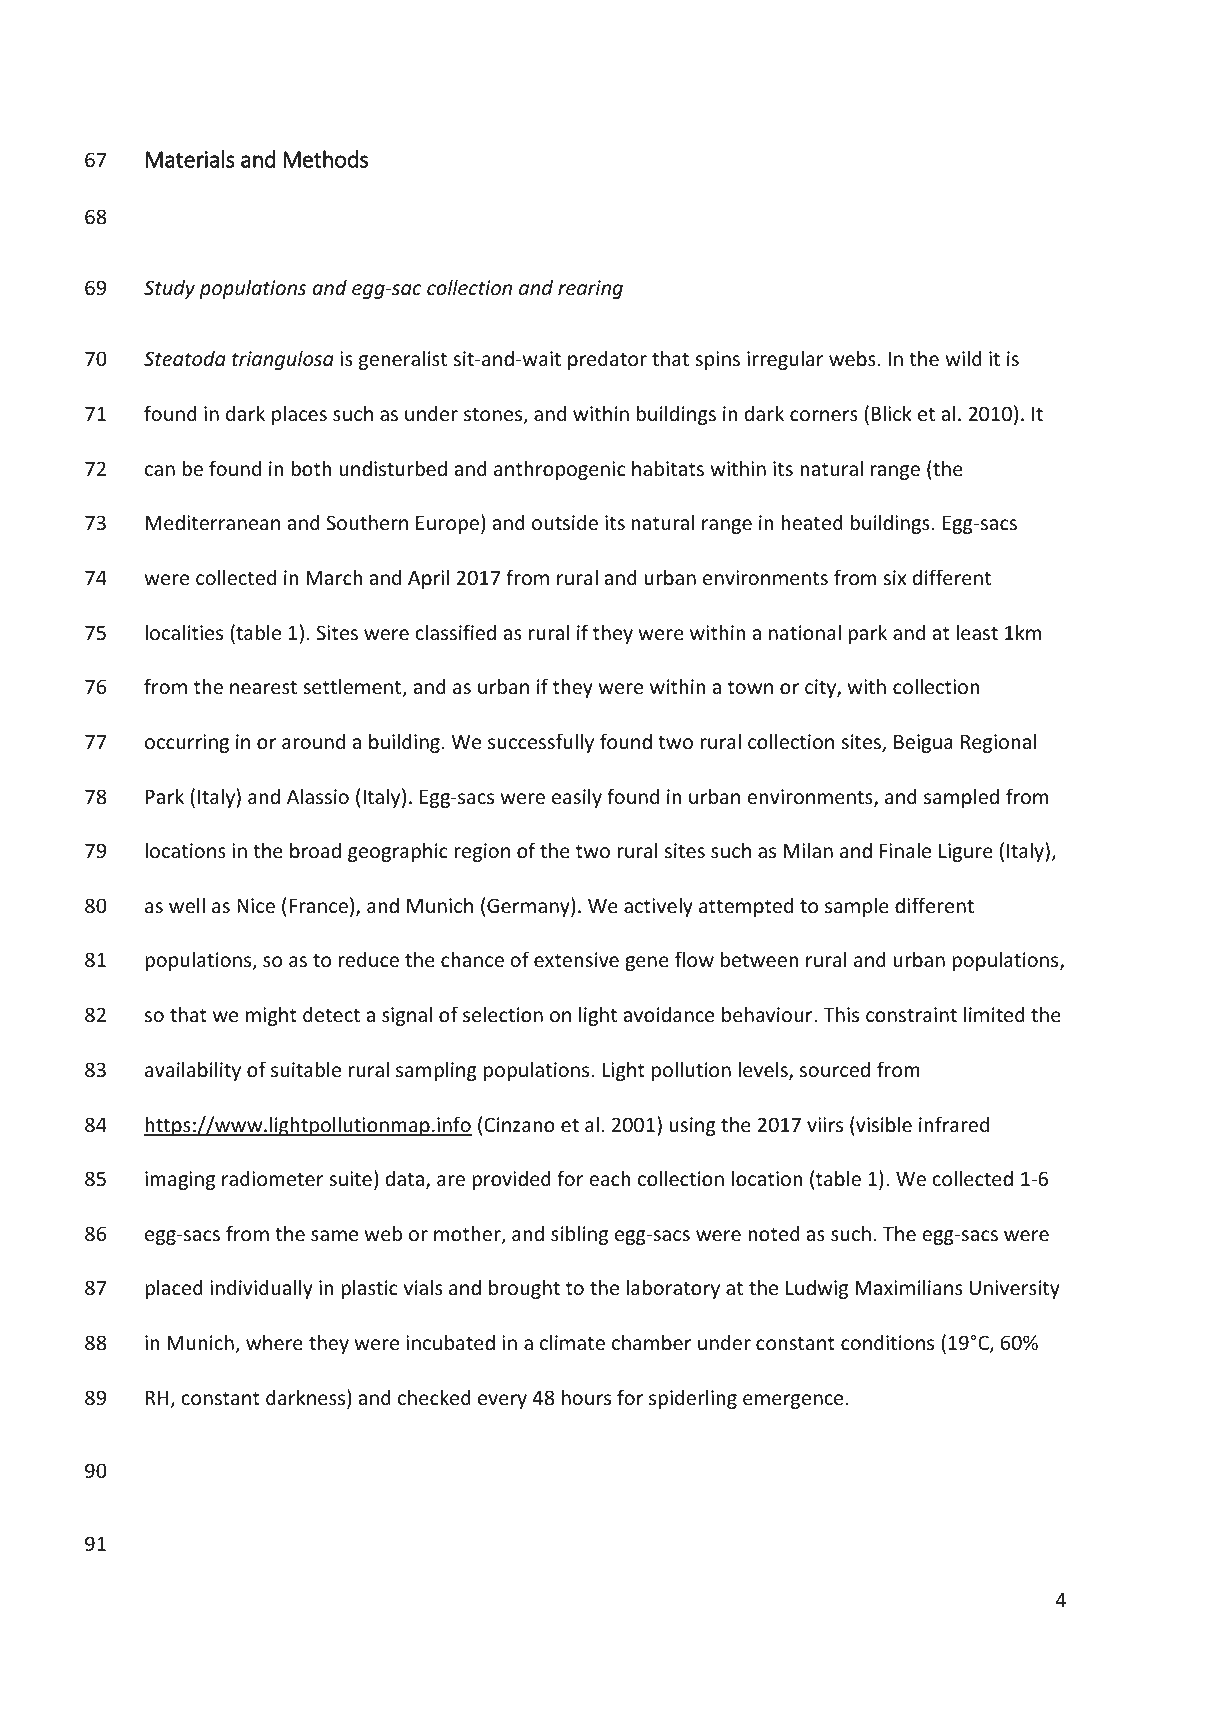 Image resolution: width=1211 pixels, height=1713 pixels. I want to click on March, so click(334, 577).
